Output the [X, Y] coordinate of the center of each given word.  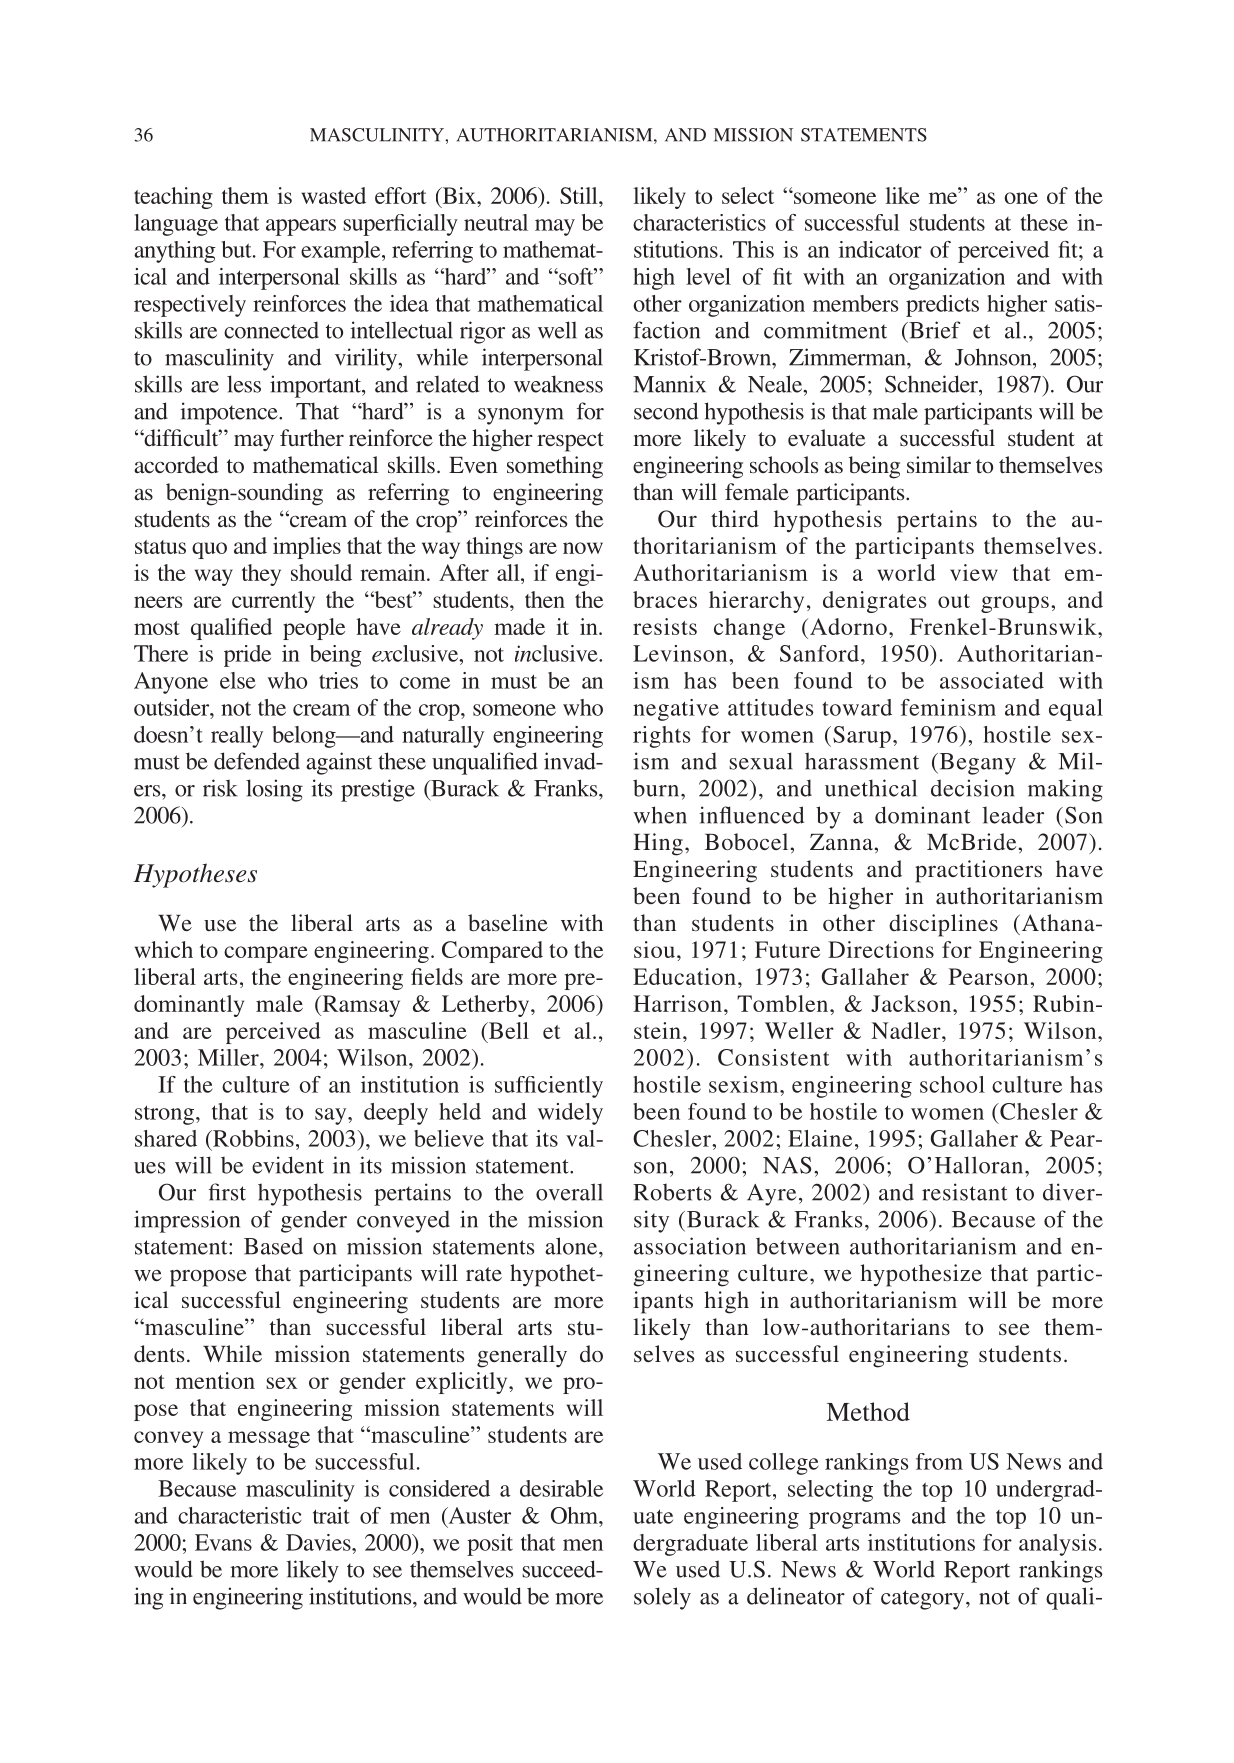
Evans [223, 1542]
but [238, 249]
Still [580, 195]
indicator [880, 249]
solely [662, 1598]
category [924, 1600]
